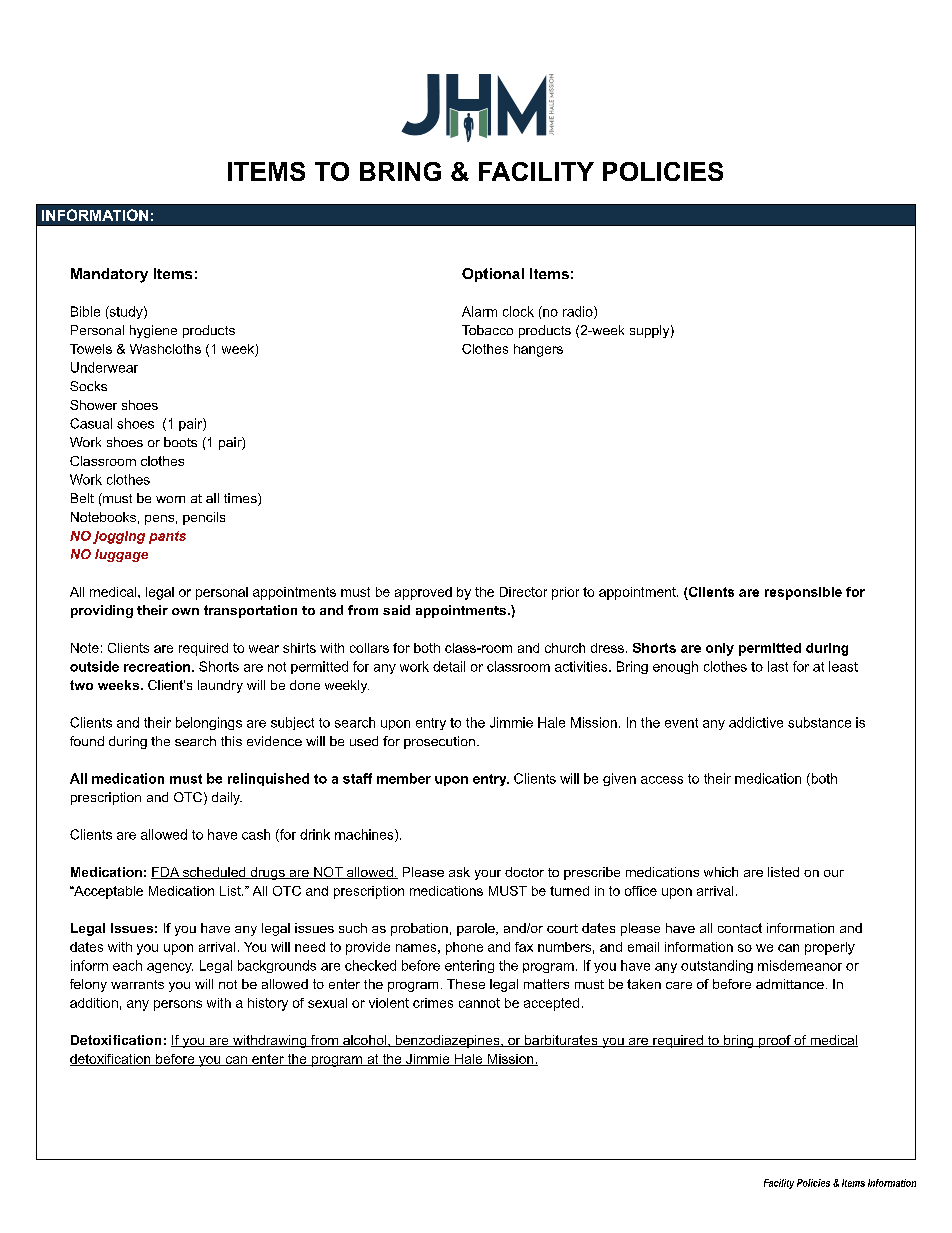  What do you see at coordinates (178, 1005) in the screenshot?
I see `persons` at bounding box center [178, 1005].
